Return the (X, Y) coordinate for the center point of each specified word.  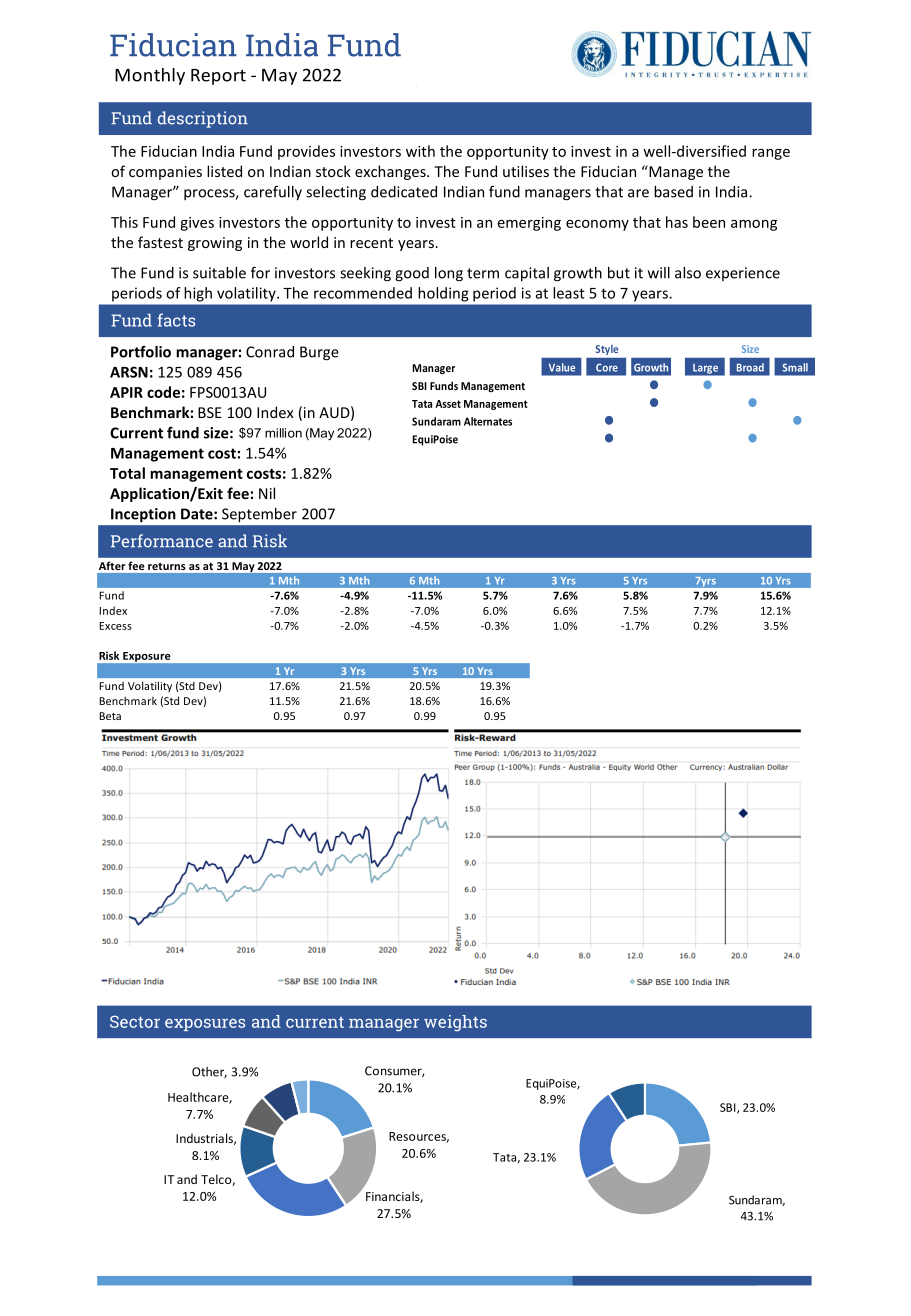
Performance (162, 541)
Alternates (488, 421)
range (771, 154)
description (203, 119)
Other (209, 1072)
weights (455, 1023)
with (420, 151)
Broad (750, 367)
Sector (135, 1021)
